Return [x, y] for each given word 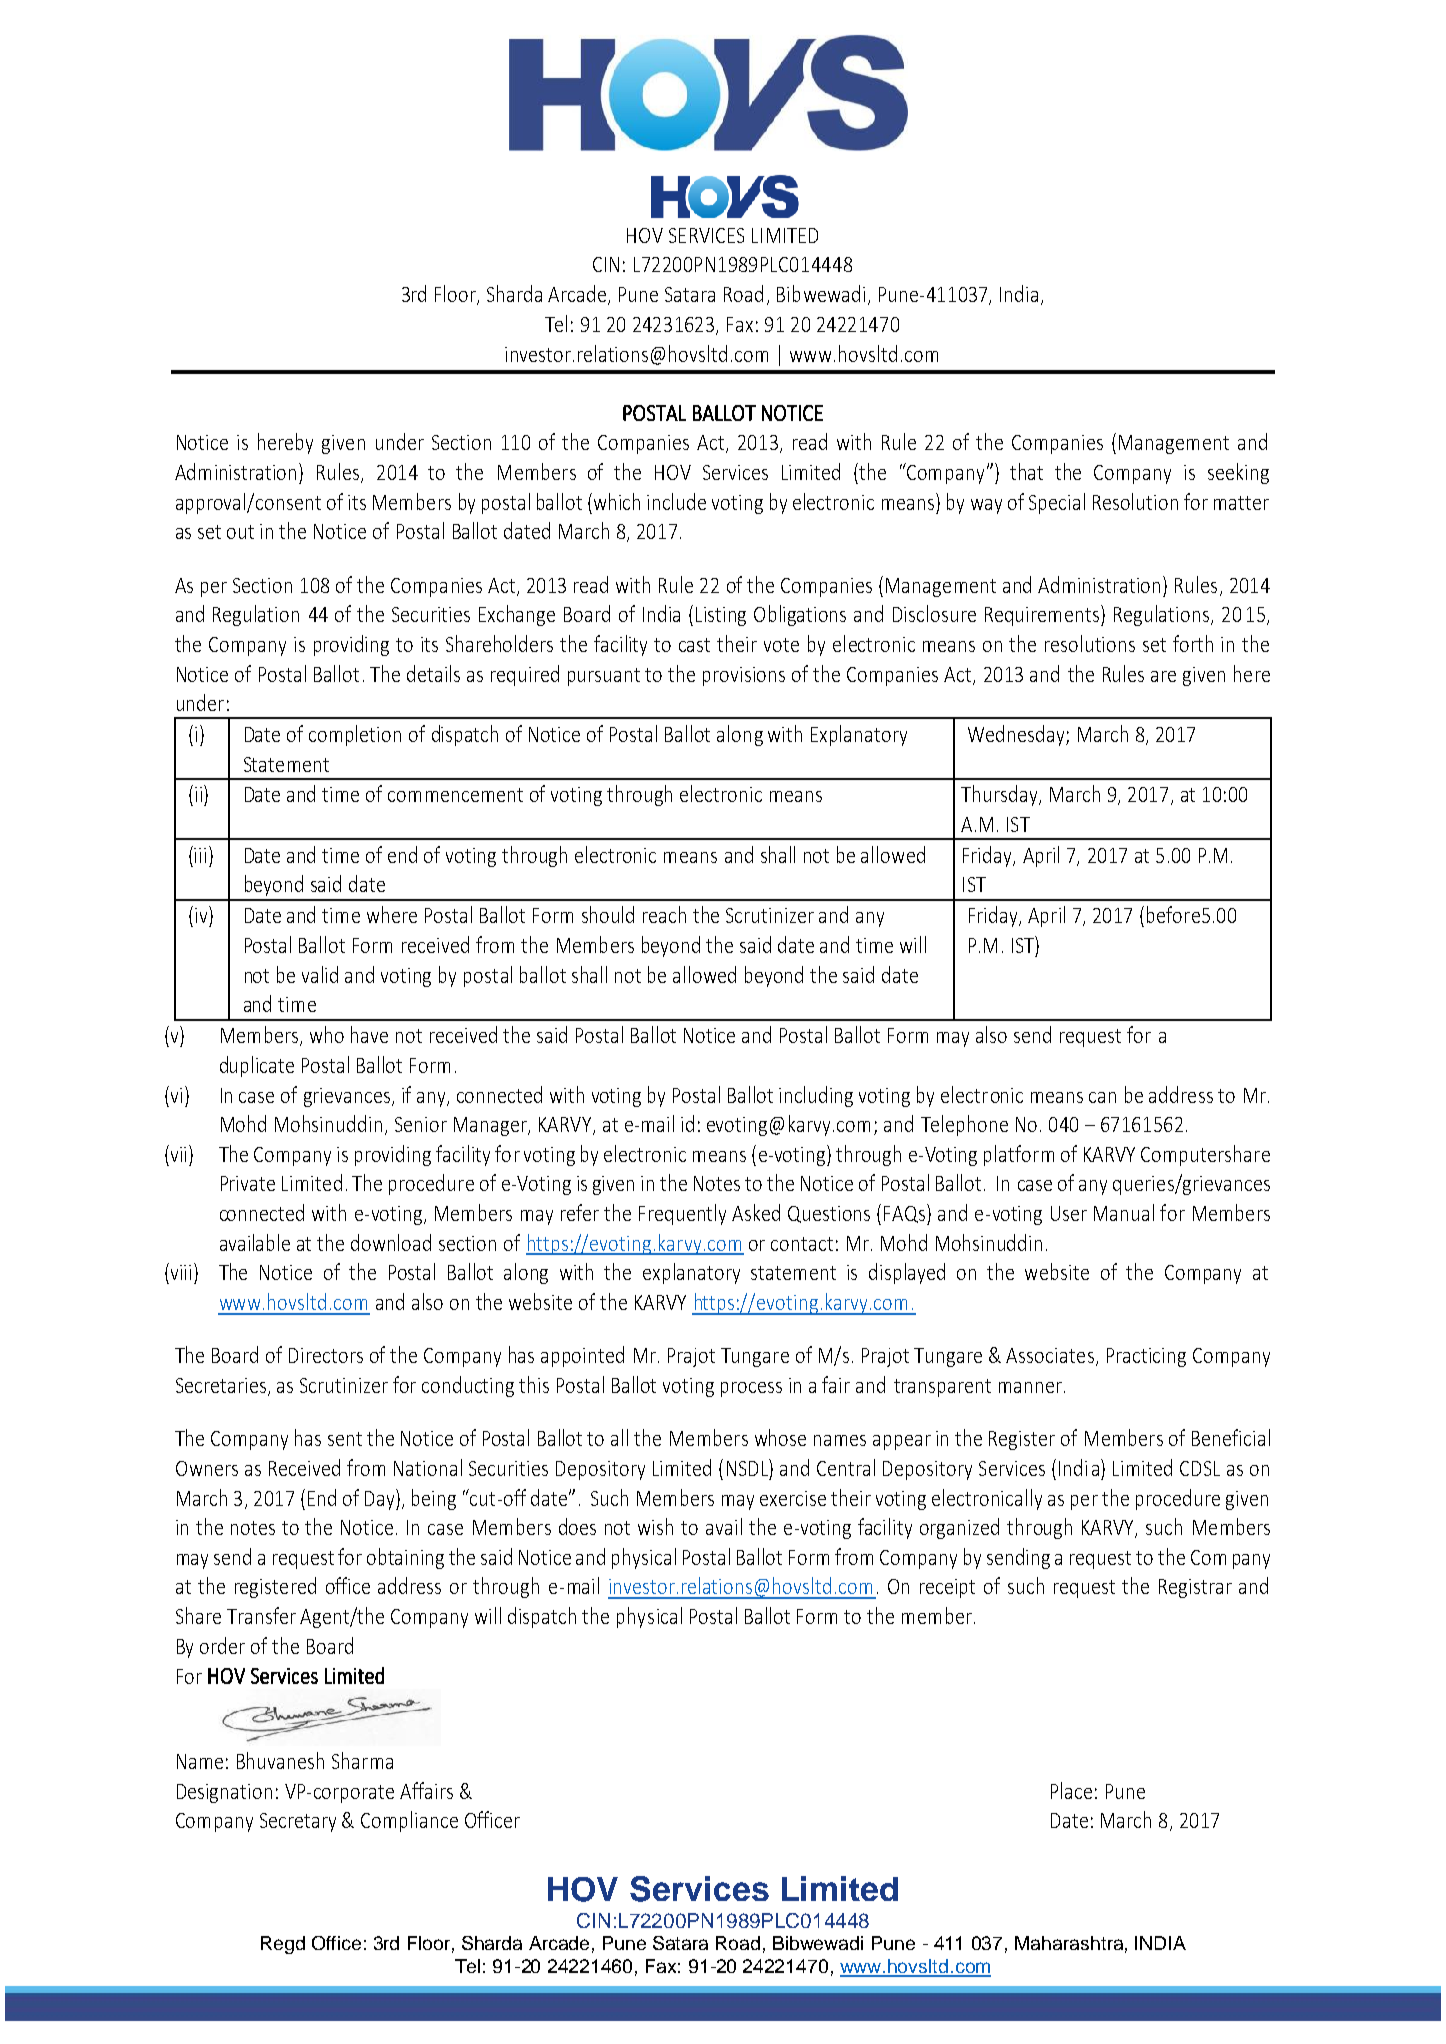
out [240, 532]
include [676, 501]
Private [248, 1183]
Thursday [1000, 795]
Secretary [298, 1822]
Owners [207, 1468]
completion [355, 735]
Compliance [409, 1821]
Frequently [682, 1214]
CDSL [1200, 1468]
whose [780, 1437]
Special [1057, 503]
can [1102, 1097]
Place [1071, 1790]
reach [664, 914]
